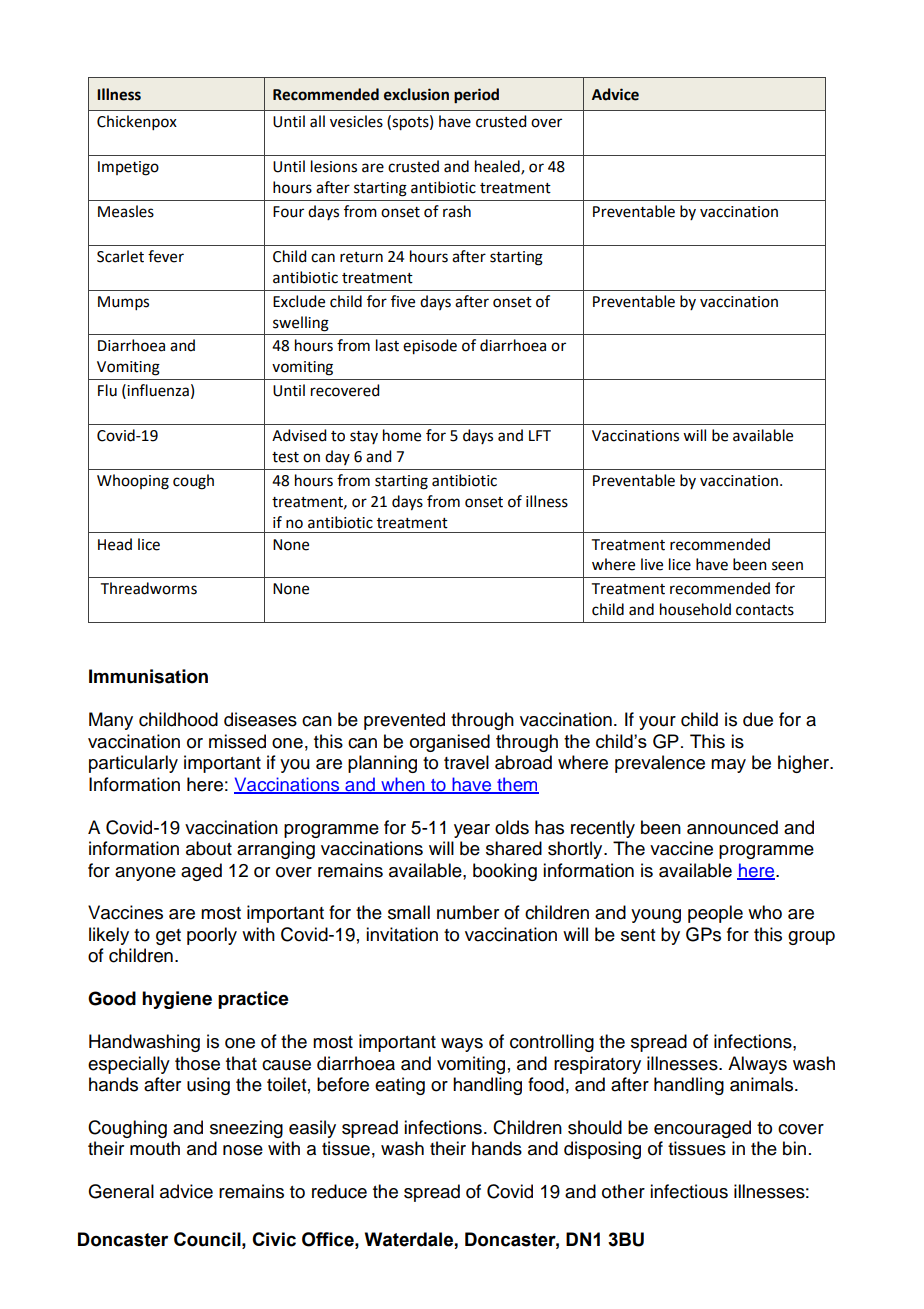 The image size is (924, 1309). Describe the element at coordinates (787, 566) in the page. I see `seen` at that location.
